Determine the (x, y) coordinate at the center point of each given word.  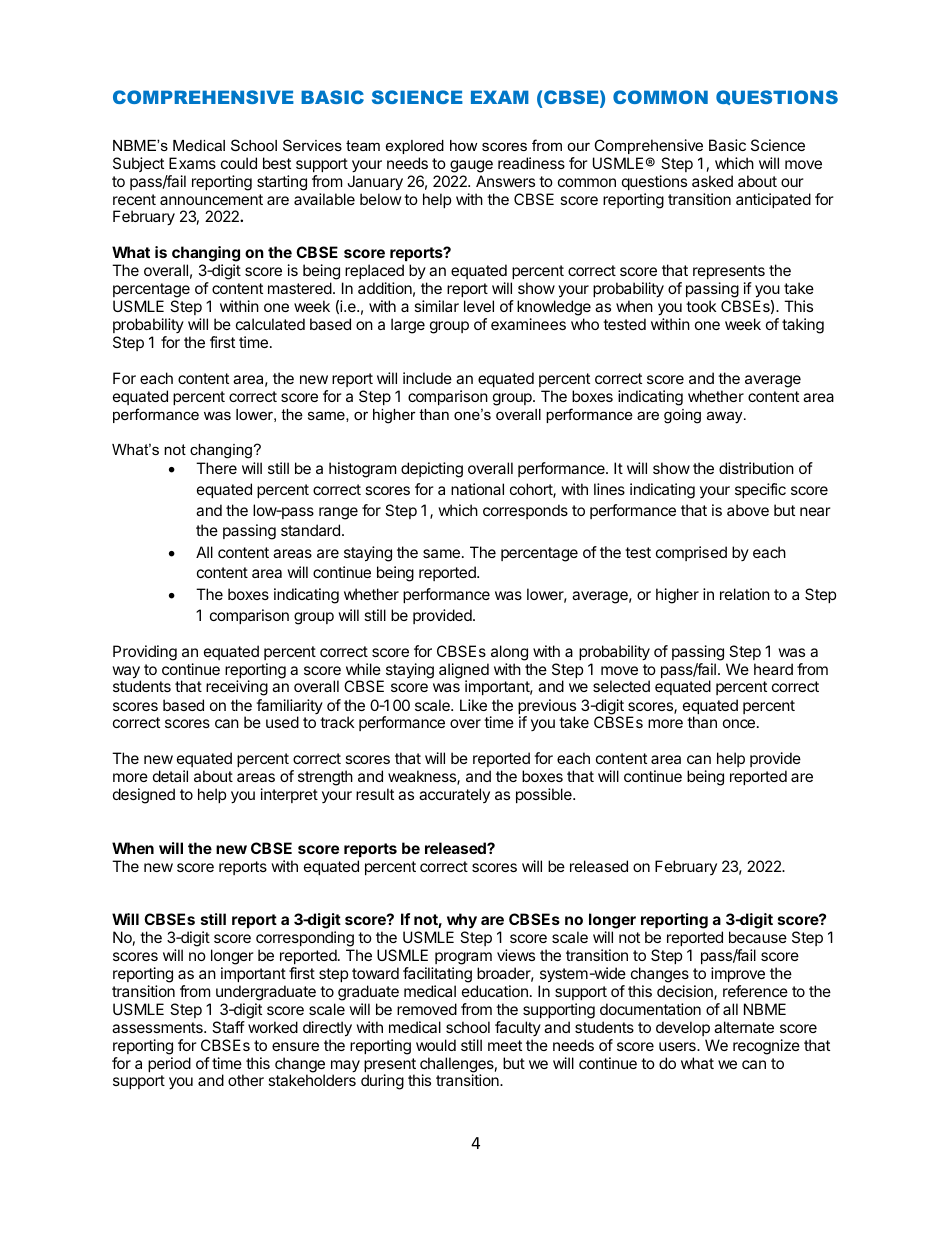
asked (712, 181)
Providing (145, 653)
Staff (228, 1027)
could (239, 163)
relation (745, 594)
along (509, 653)
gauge (471, 166)
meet (505, 1045)
